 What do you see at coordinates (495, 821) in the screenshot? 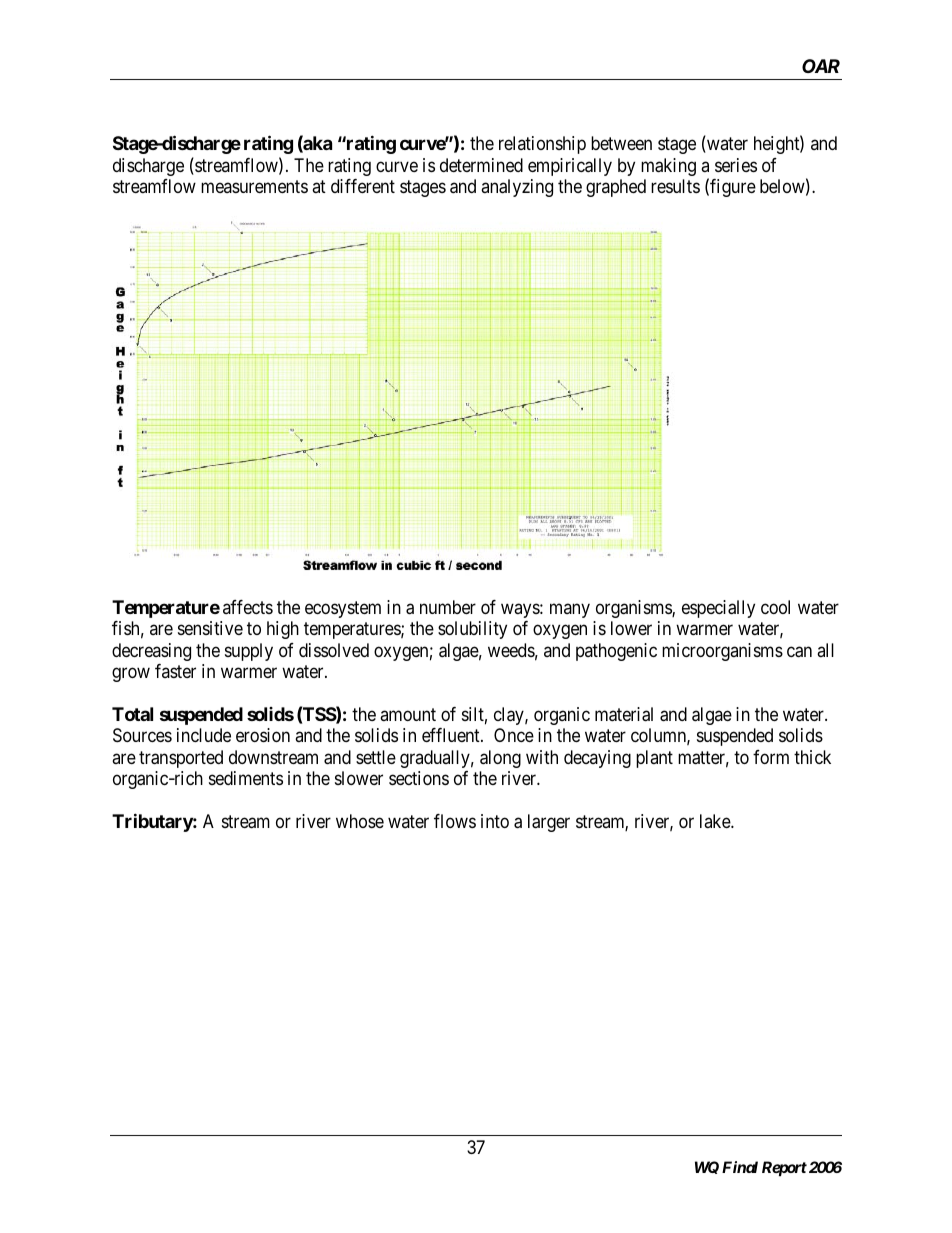
I see `into` at bounding box center [495, 821].
